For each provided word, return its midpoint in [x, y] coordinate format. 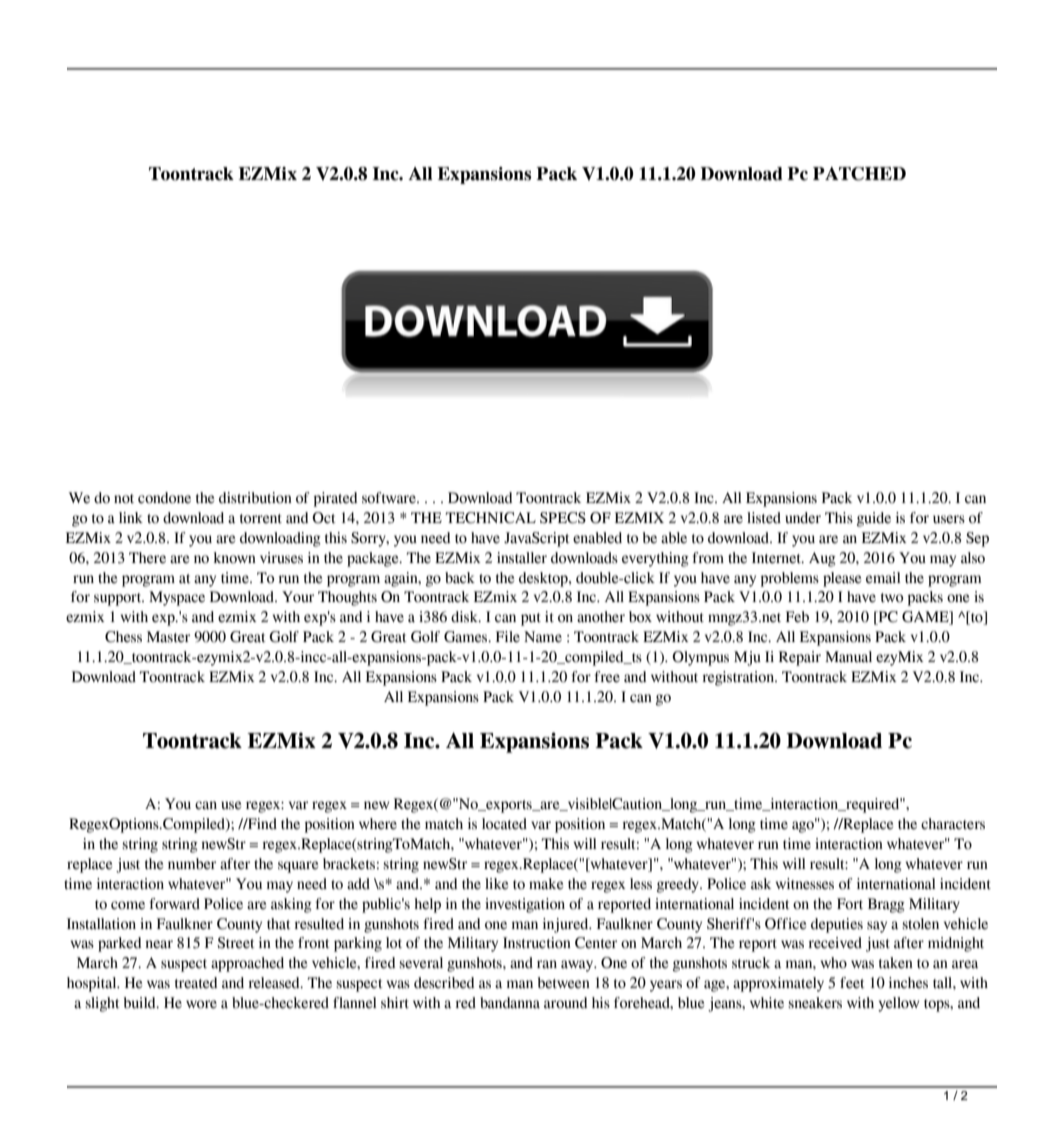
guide [874, 519]
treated [196, 983]
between [564, 983]
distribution [255, 498]
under [803, 518]
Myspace [177, 598]
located [504, 824]
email [883, 578]
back [460, 578]
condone [164, 498]
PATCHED [859, 174]
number [192, 864]
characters [953, 824]
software [390, 498]
